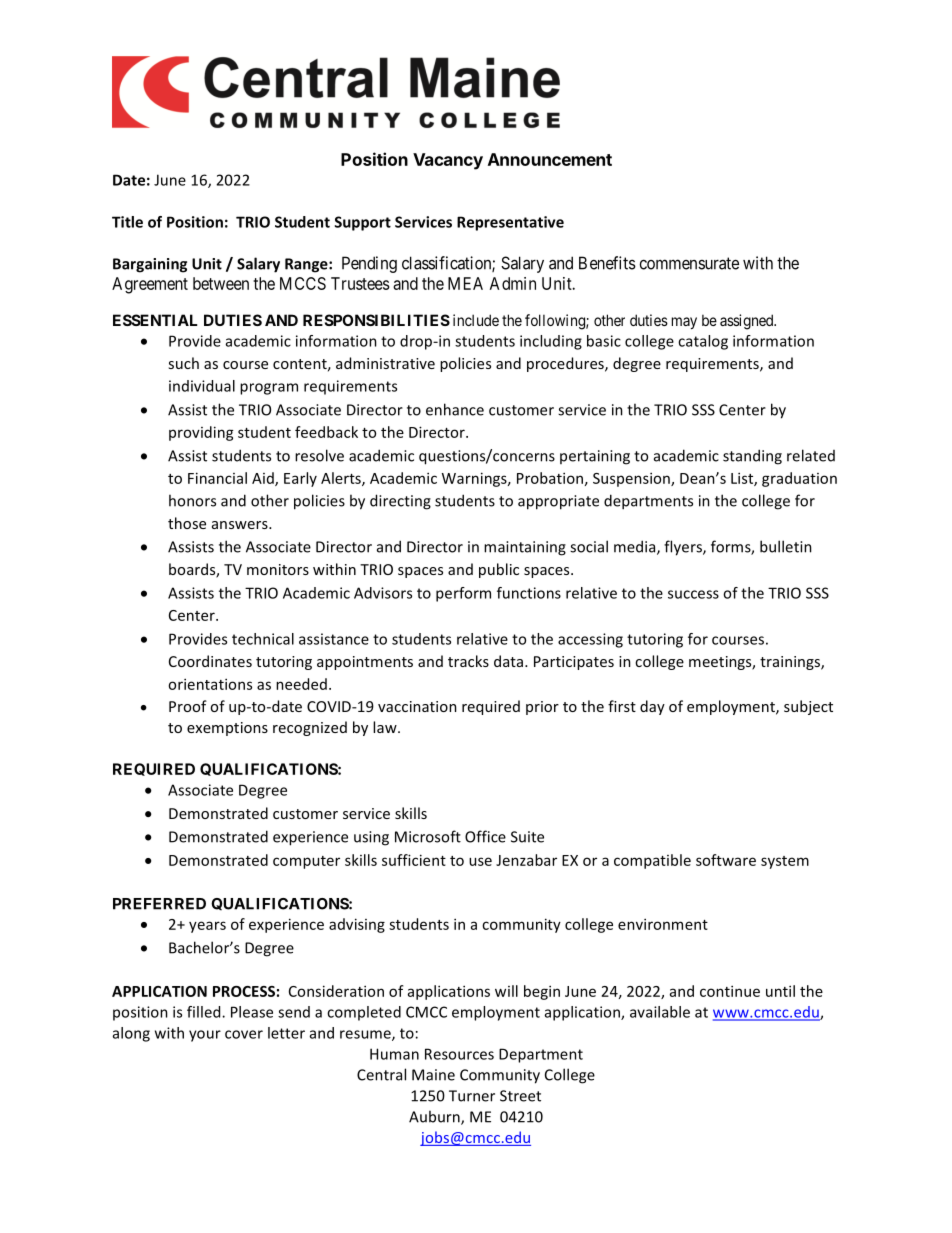  Describe the element at coordinates (205, 1036) in the screenshot. I see `your` at that location.
